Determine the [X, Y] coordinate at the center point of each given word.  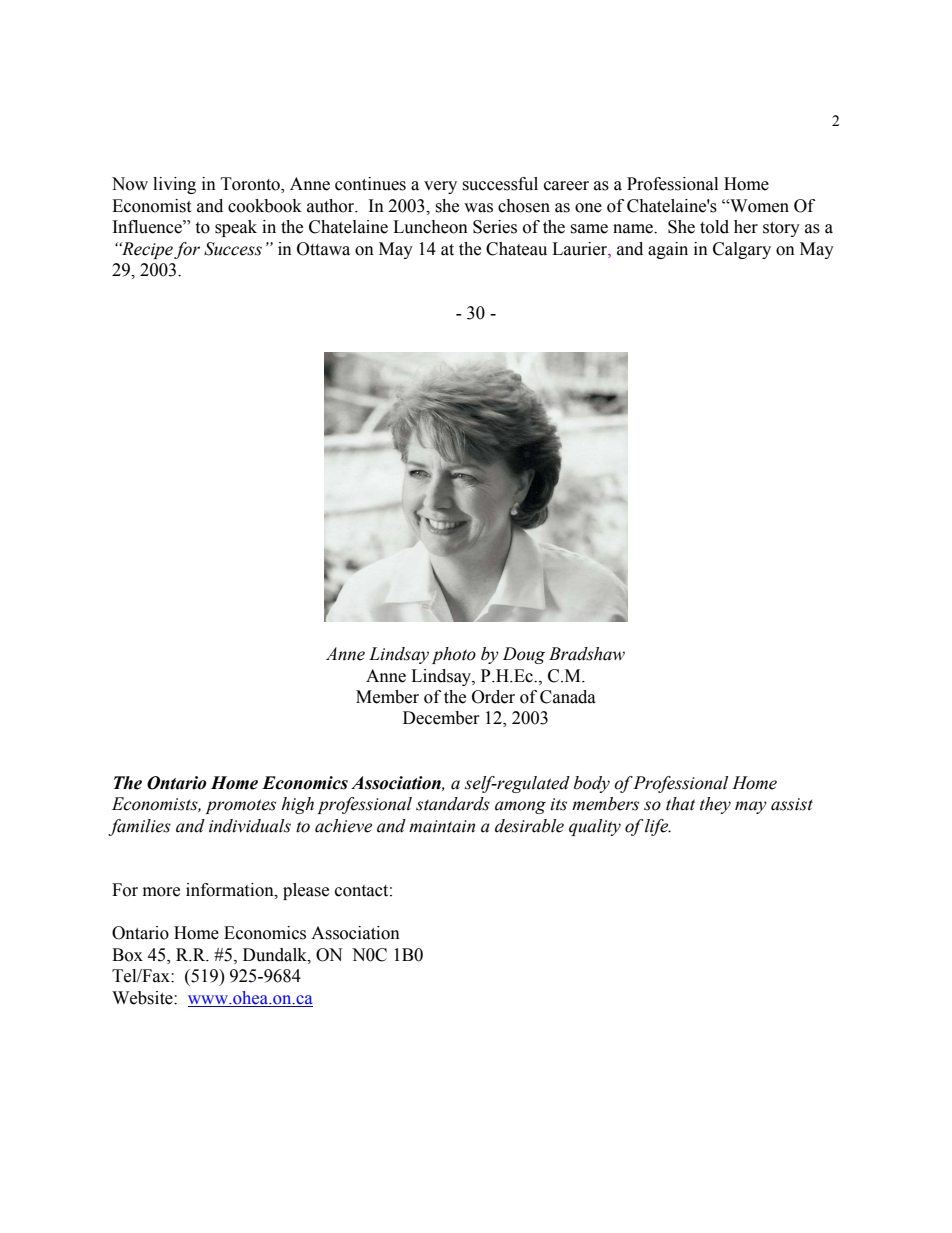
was [478, 208]
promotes [240, 806]
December [441, 718]
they [715, 805]
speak [236, 228]
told [714, 227]
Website [143, 998]
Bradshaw [587, 654]
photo [454, 655]
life [658, 827]
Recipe [146, 250]
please [306, 891]
